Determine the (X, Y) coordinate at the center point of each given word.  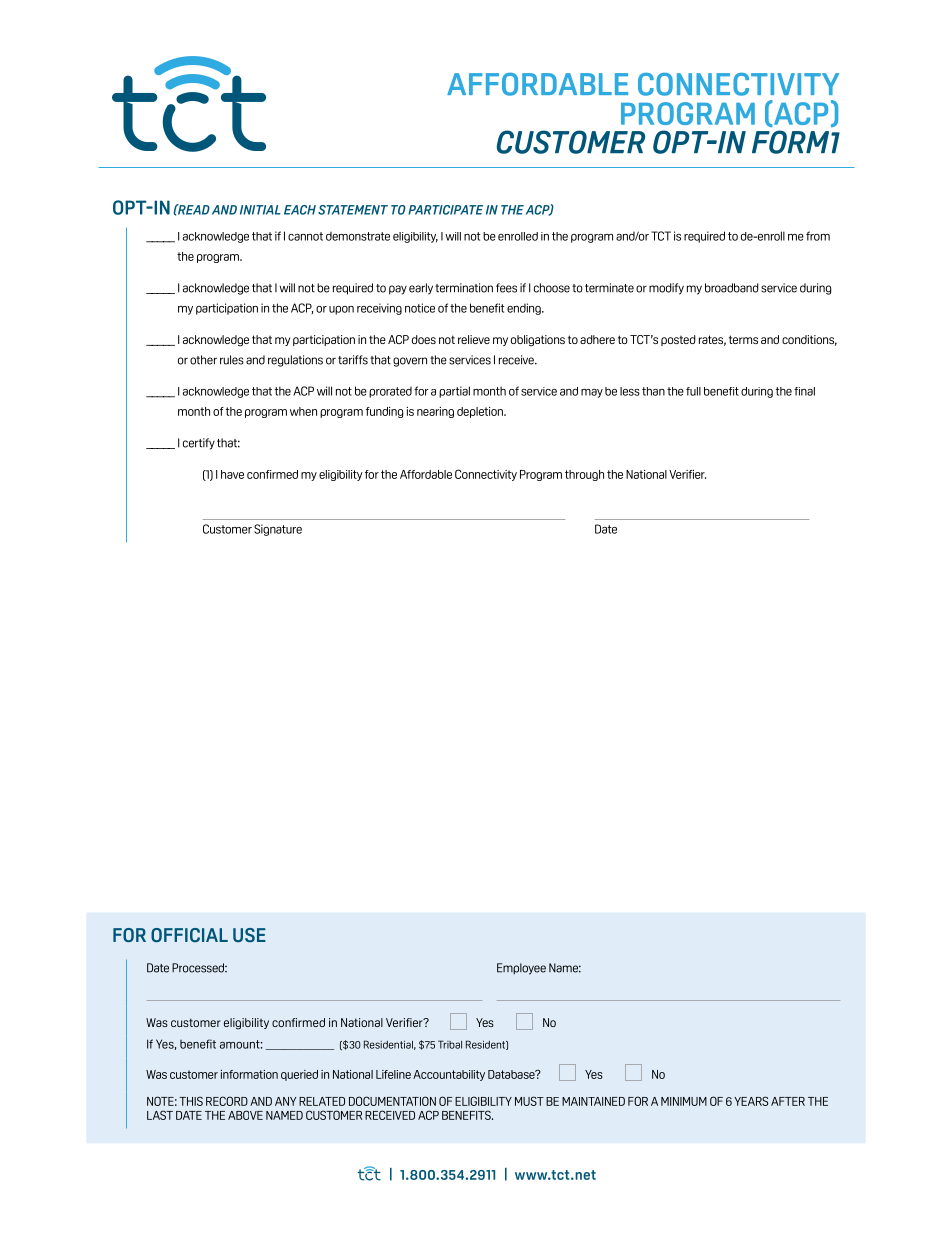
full (693, 391)
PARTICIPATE (445, 210)
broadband (732, 288)
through (584, 475)
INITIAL (260, 210)
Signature (278, 530)
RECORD (227, 1101)
